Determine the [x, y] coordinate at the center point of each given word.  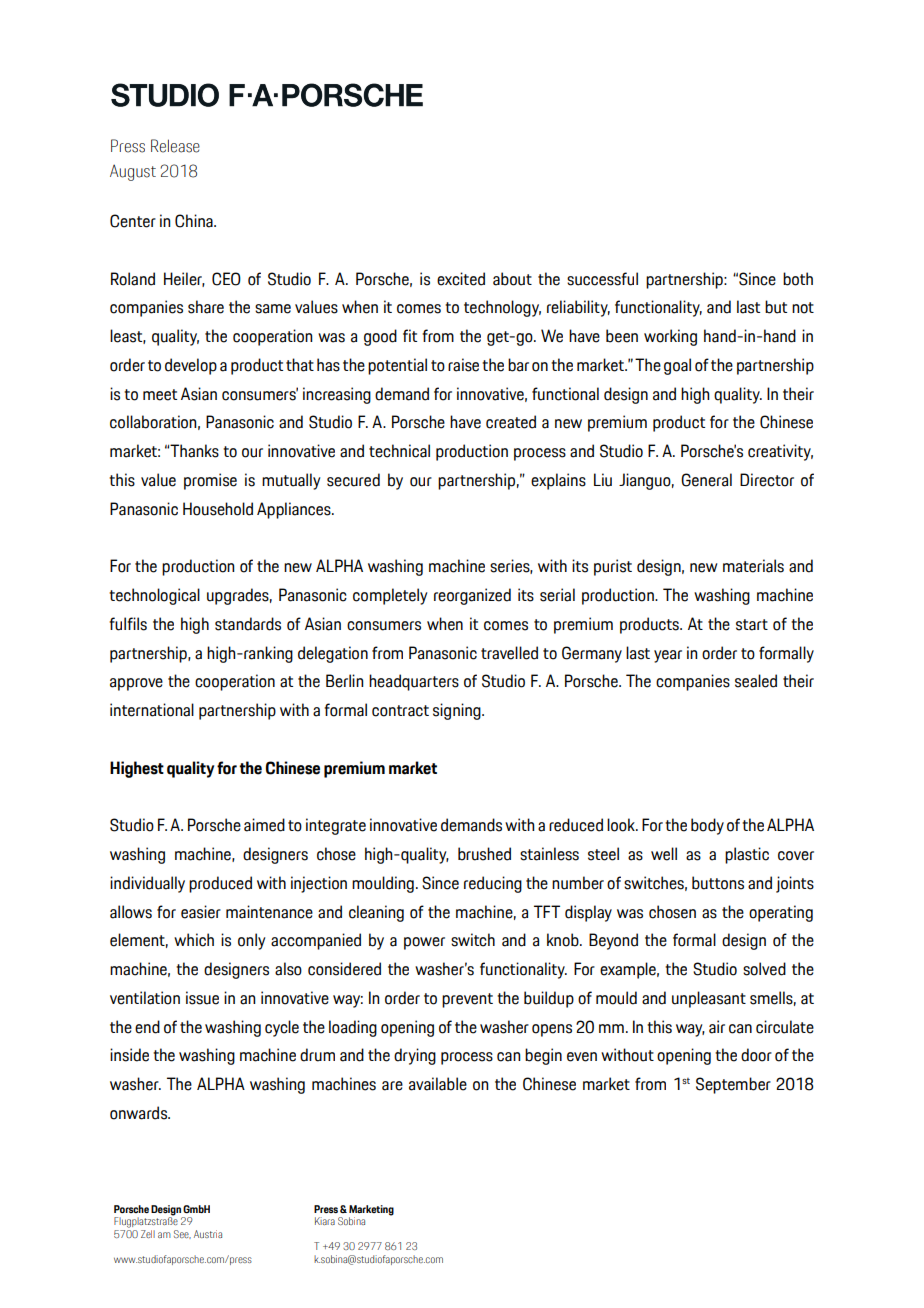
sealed [756, 681]
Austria [208, 1234]
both [798, 279]
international [152, 710]
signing [458, 711]
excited [461, 279]
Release [175, 146]
